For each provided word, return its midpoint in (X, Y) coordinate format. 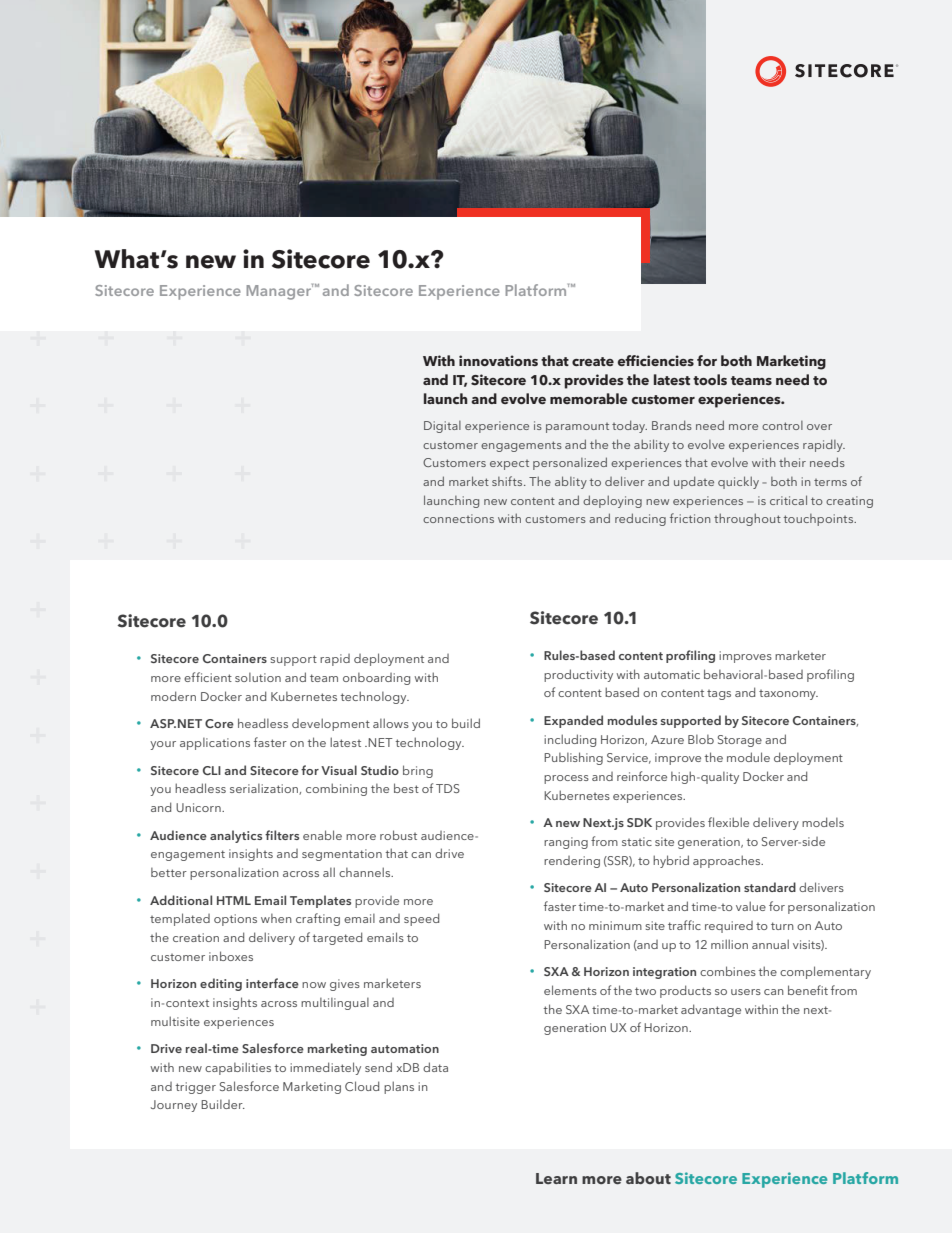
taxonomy (788, 695)
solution (258, 677)
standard (770, 887)
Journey (174, 1106)
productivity (578, 675)
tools (710, 379)
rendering (572, 862)
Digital (442, 427)
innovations (498, 360)
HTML (234, 900)
